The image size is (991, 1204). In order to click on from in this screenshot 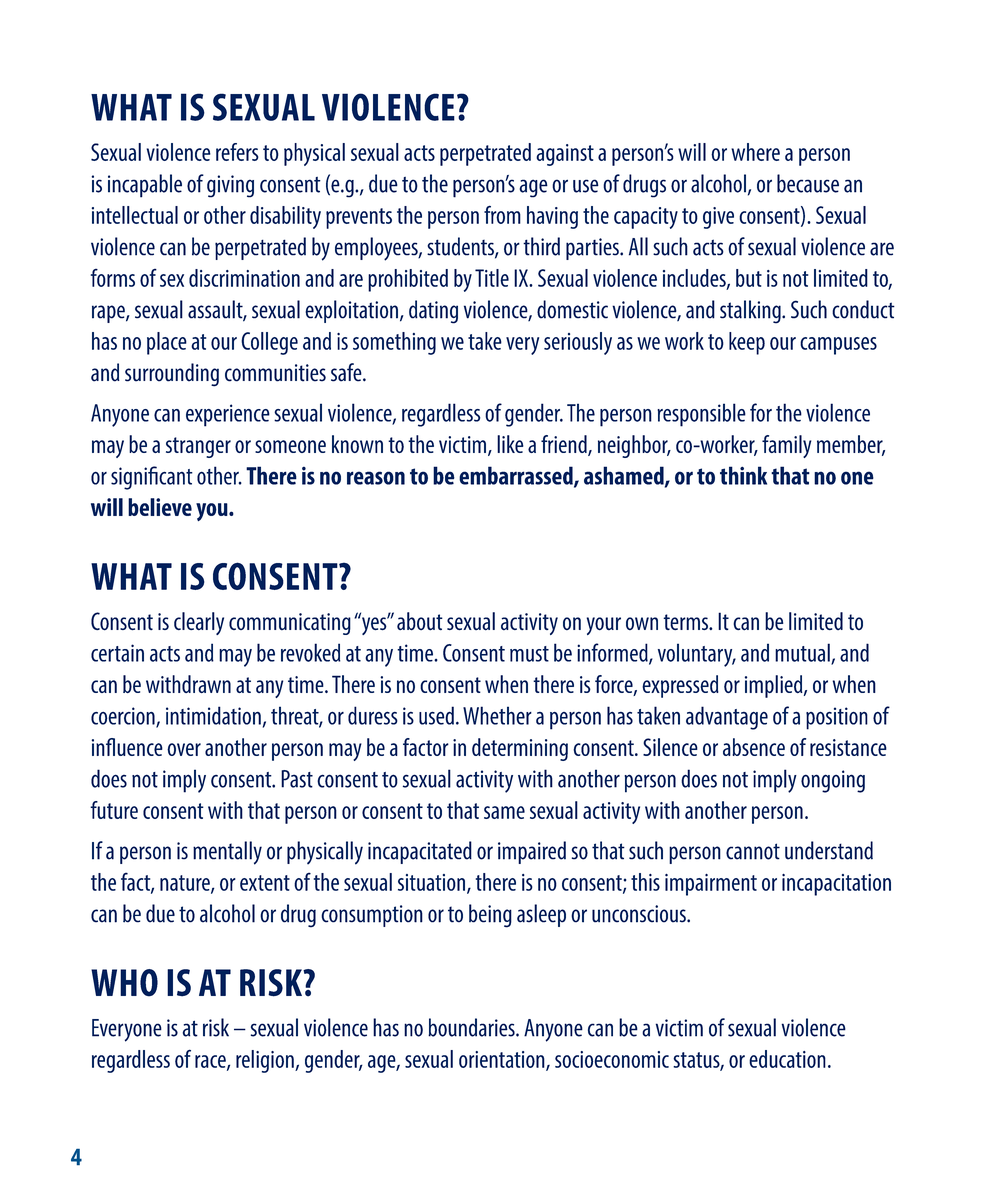, I will do `click(502, 214)`.
